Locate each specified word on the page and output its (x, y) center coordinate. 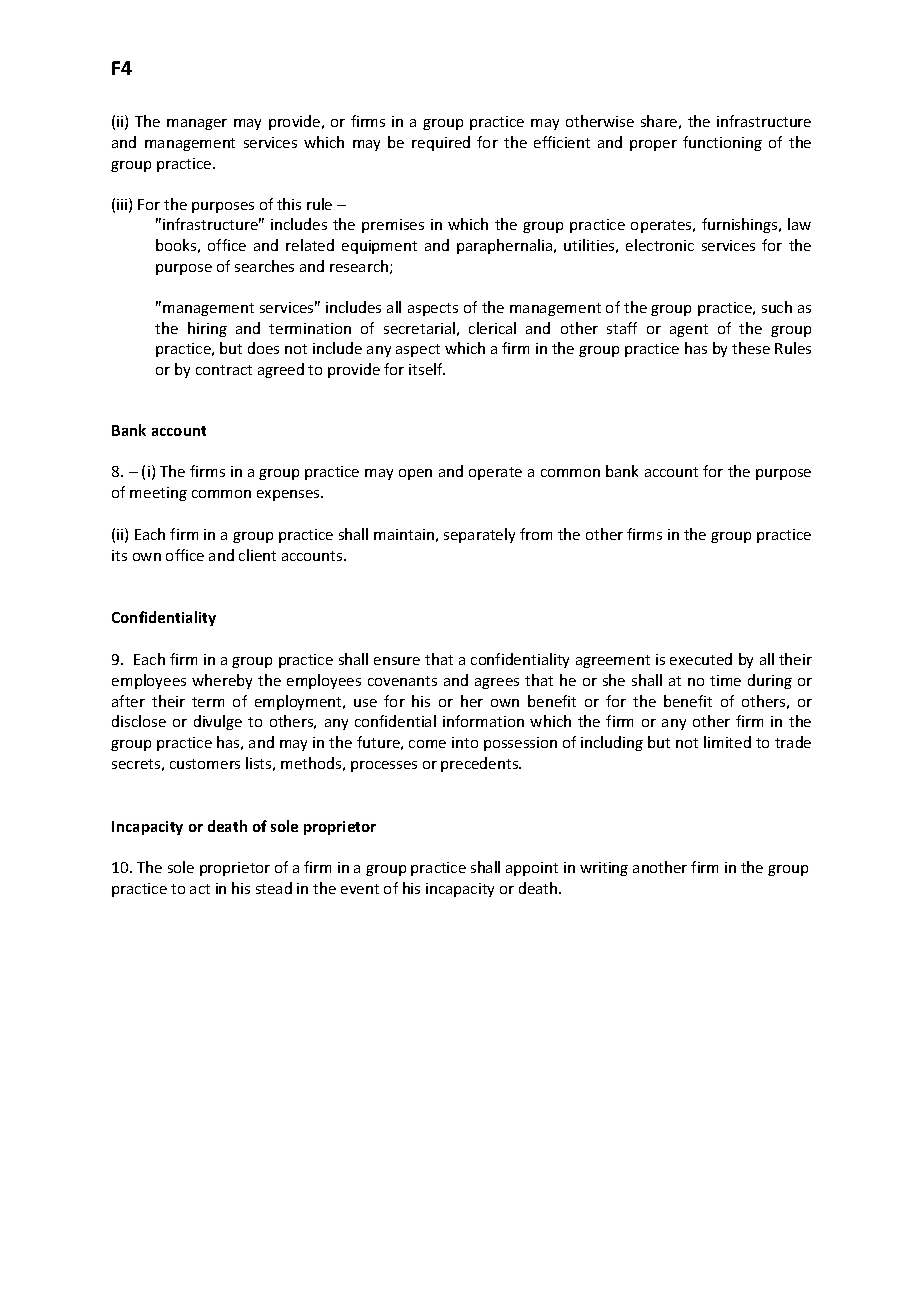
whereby (222, 681)
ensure (397, 661)
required (441, 143)
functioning (722, 143)
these (751, 348)
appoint (532, 869)
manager (197, 124)
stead (274, 888)
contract (224, 370)
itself (427, 369)
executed (701, 659)
